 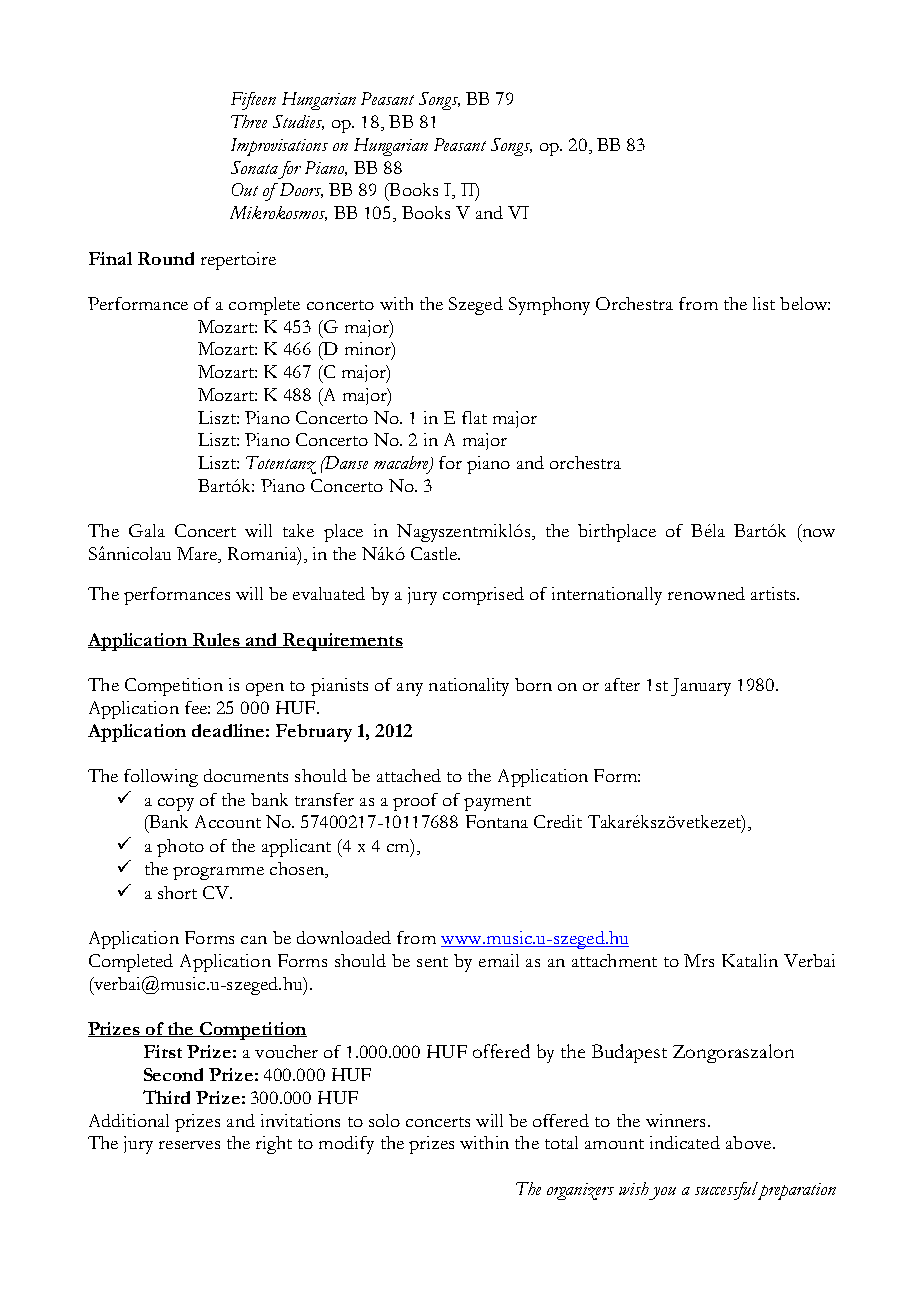 I want to click on solo, so click(x=384, y=1120).
